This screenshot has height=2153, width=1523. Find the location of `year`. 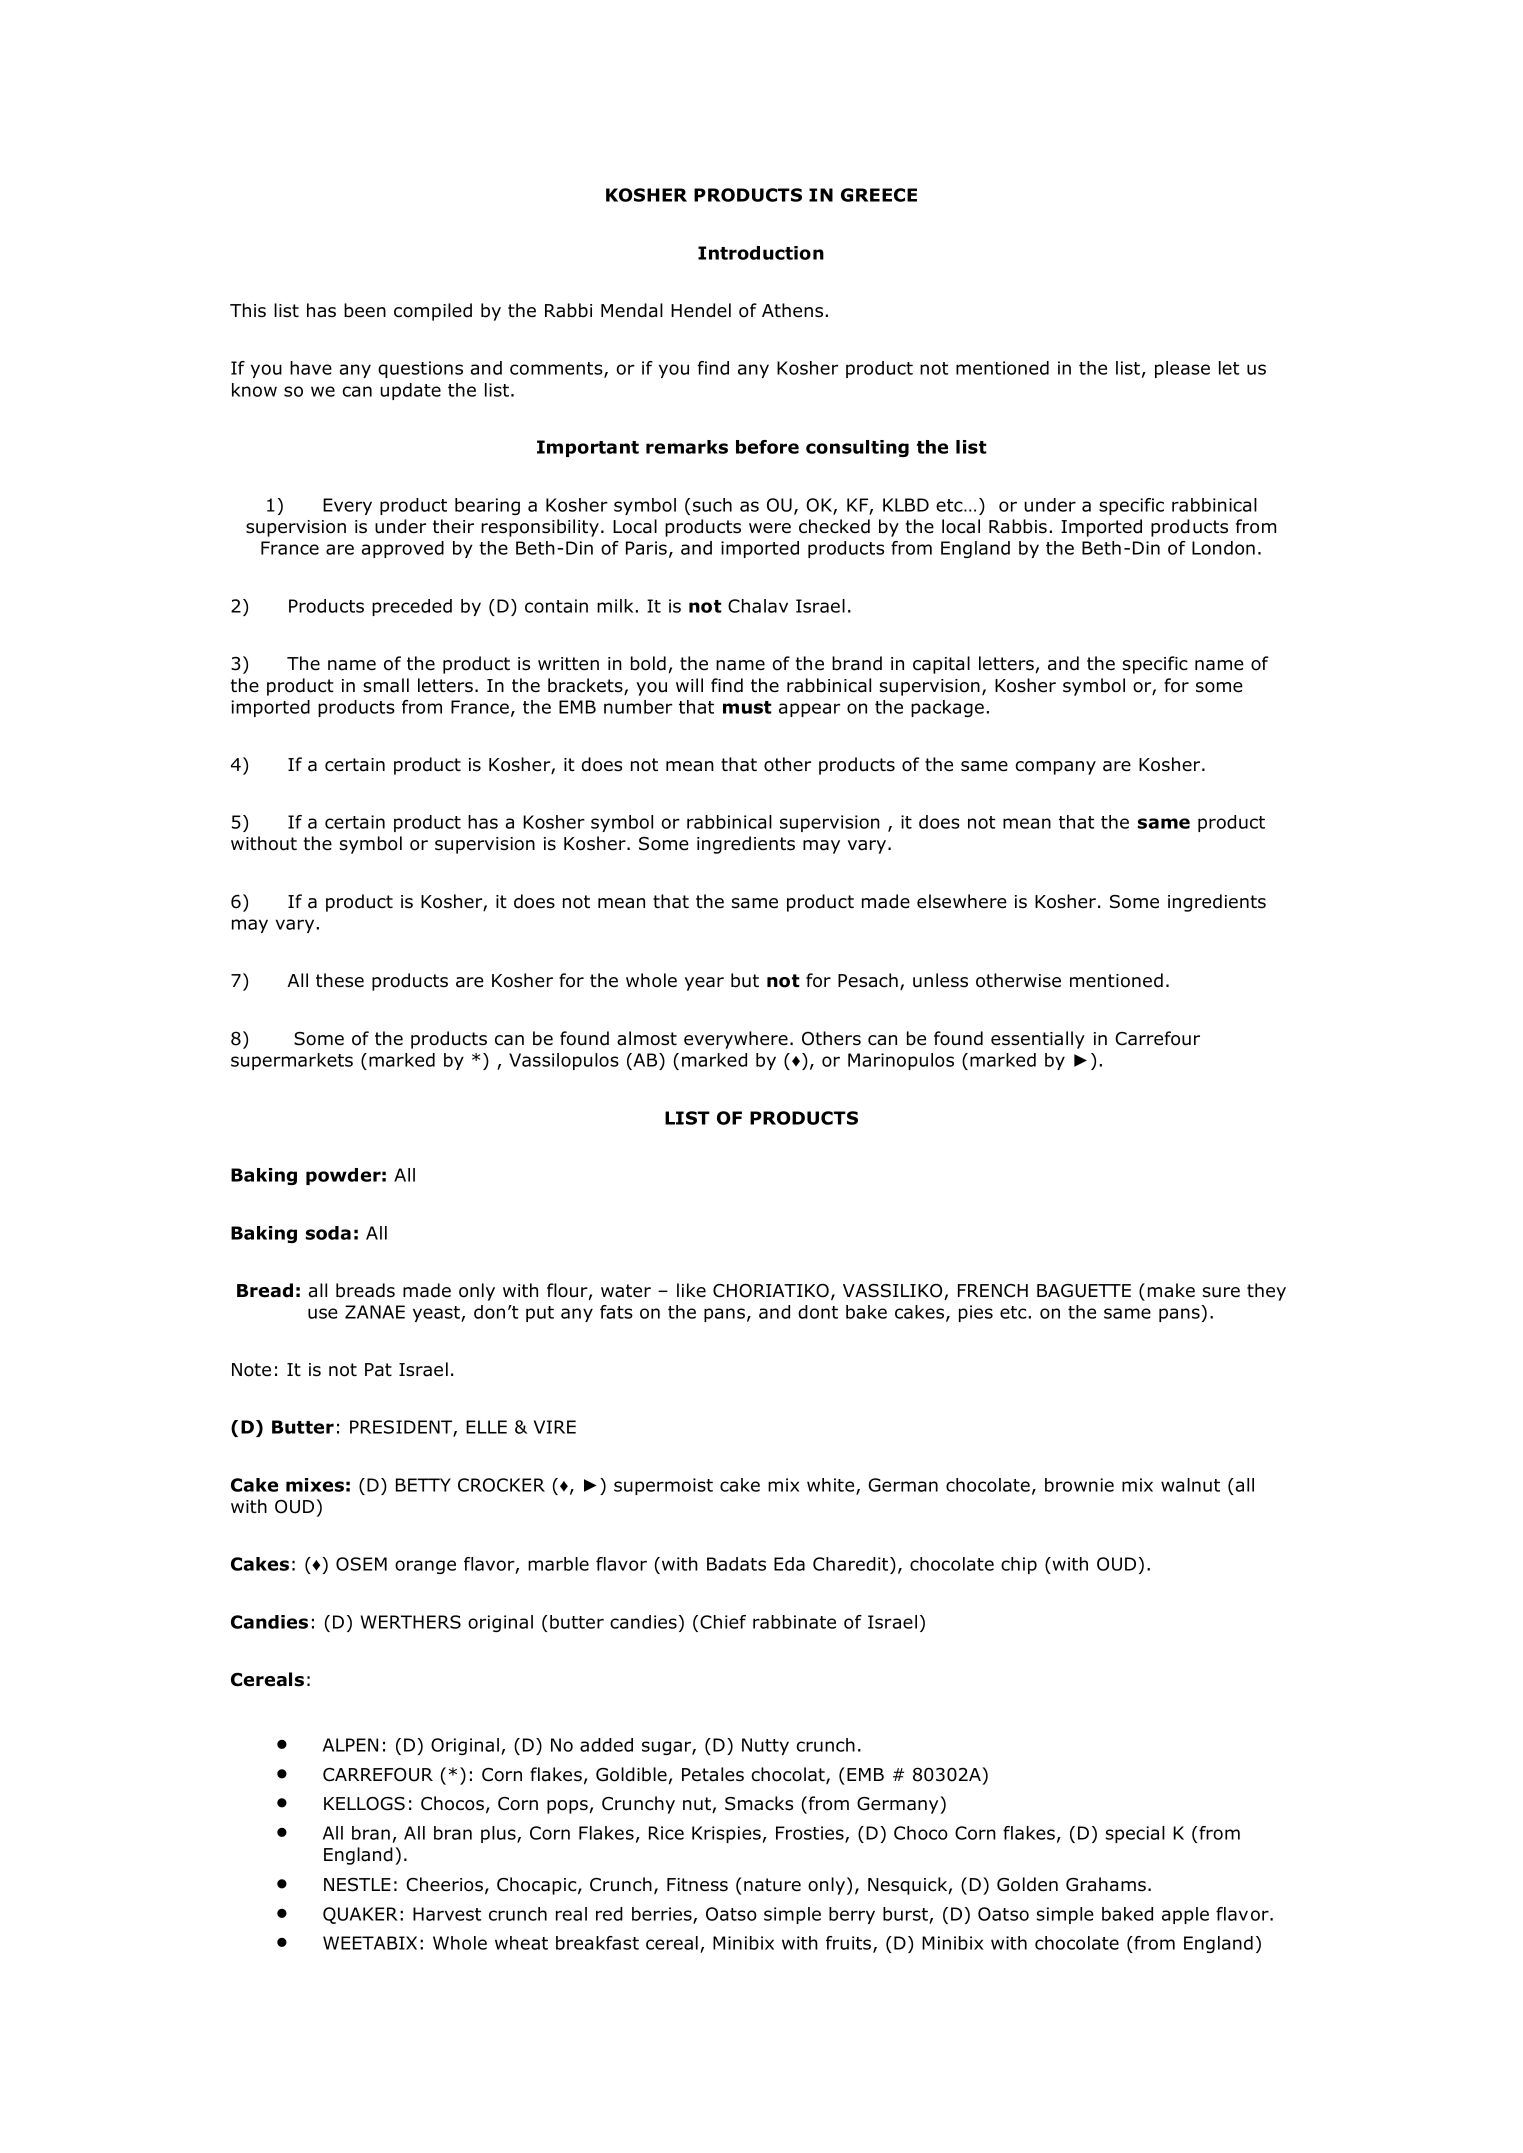

year is located at coordinates (704, 984).
